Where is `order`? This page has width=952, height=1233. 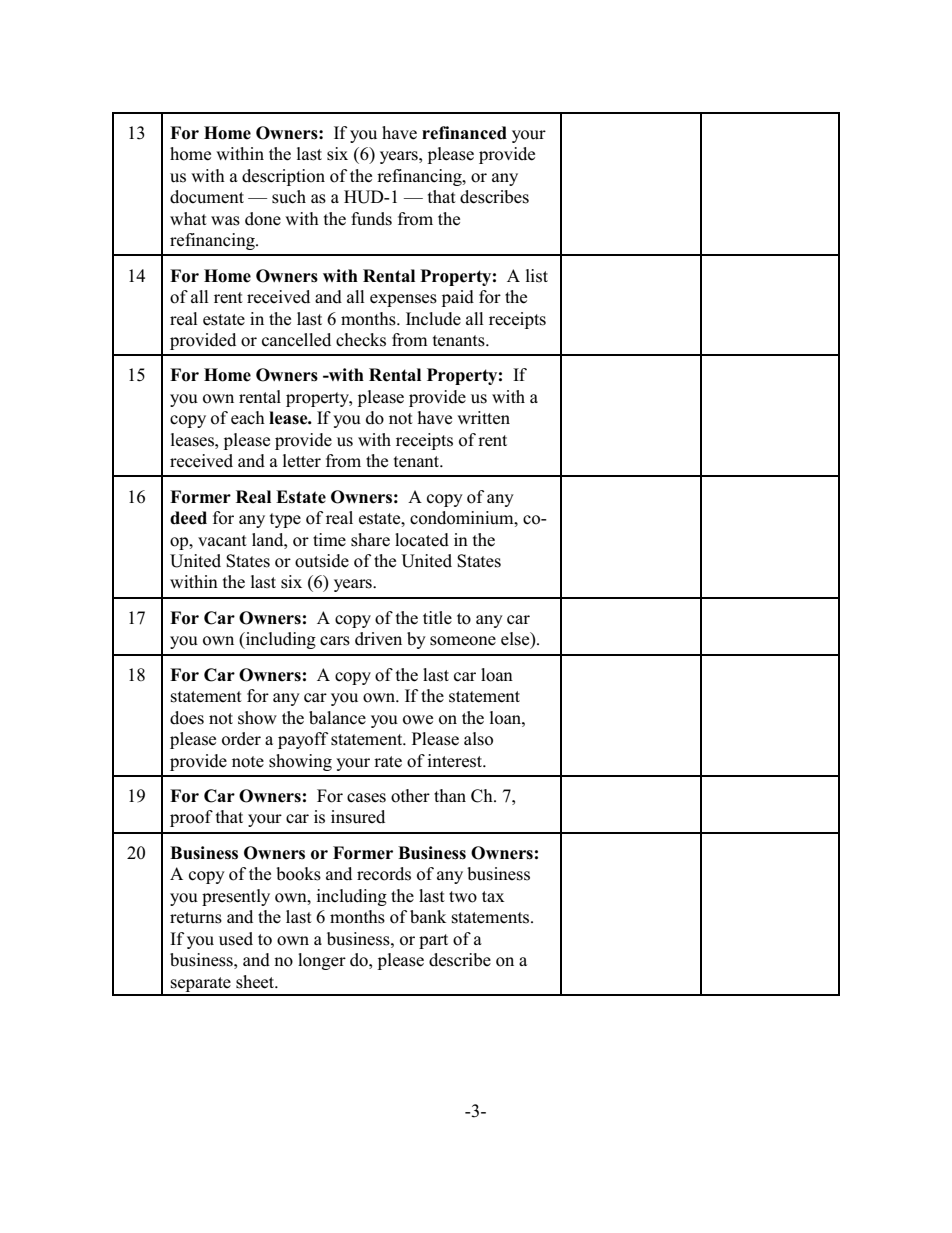
order is located at coordinates (241, 739).
